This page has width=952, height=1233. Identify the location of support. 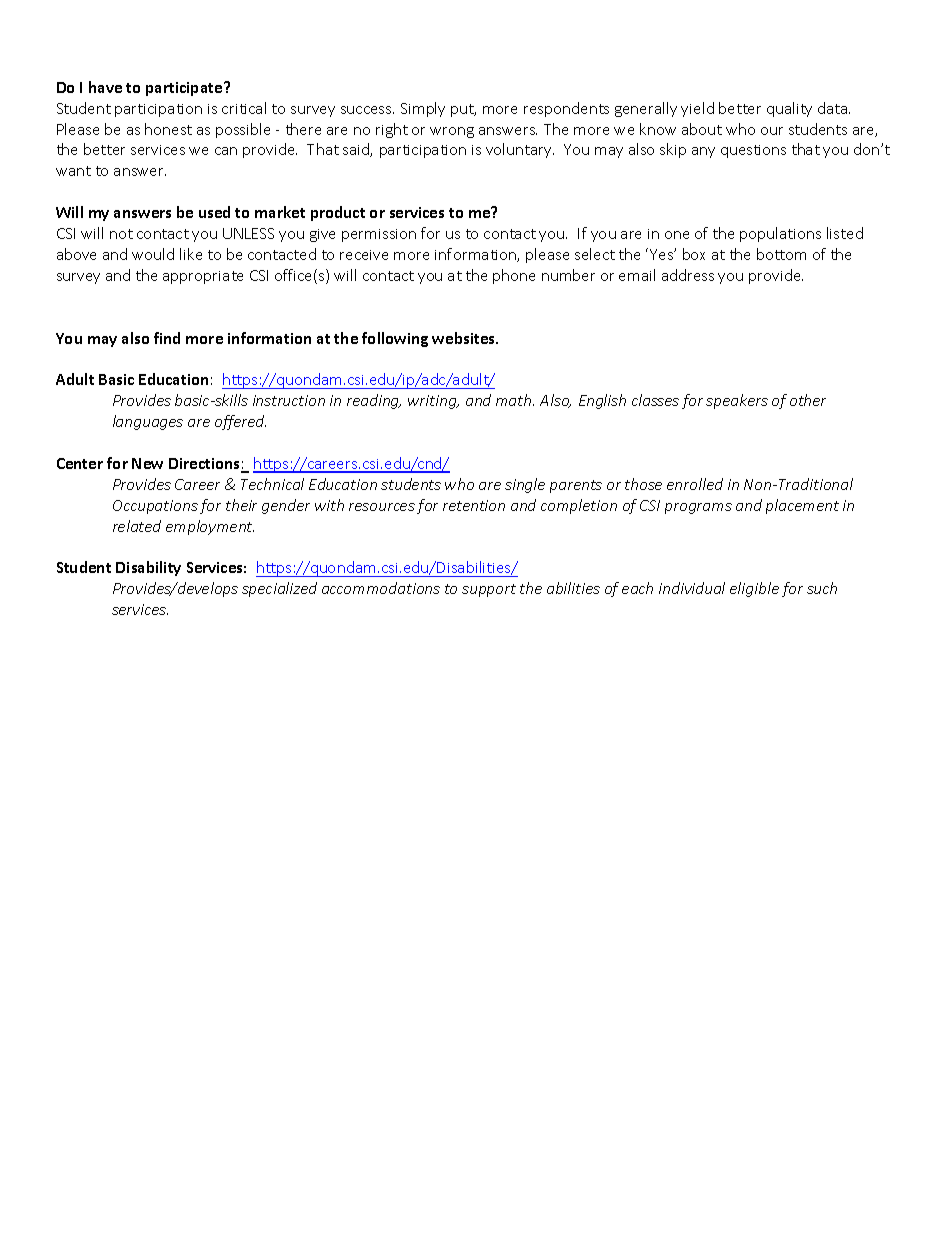
(489, 590).
